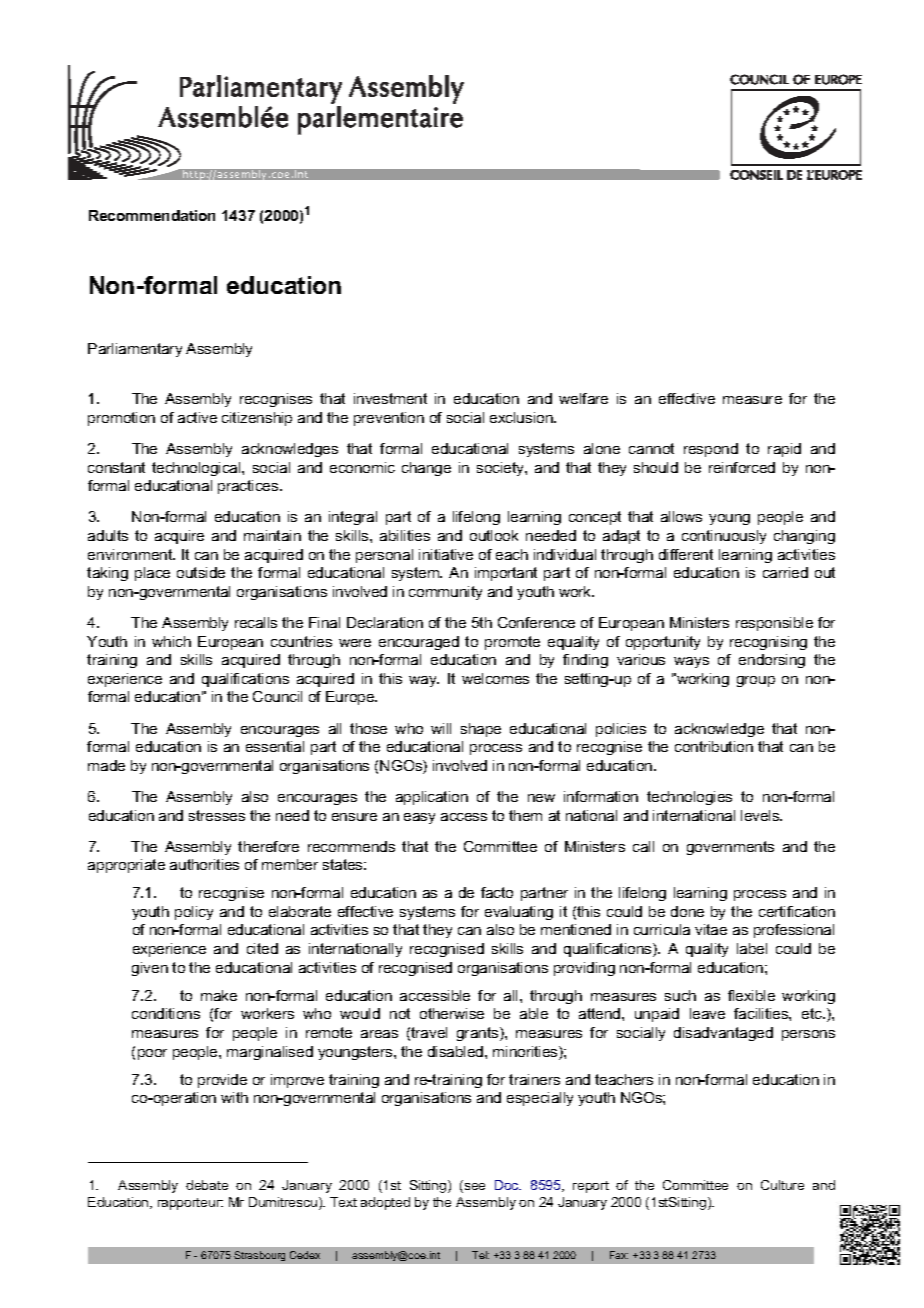  Describe the element at coordinates (194, 913) in the image. I see `policy` at that location.
